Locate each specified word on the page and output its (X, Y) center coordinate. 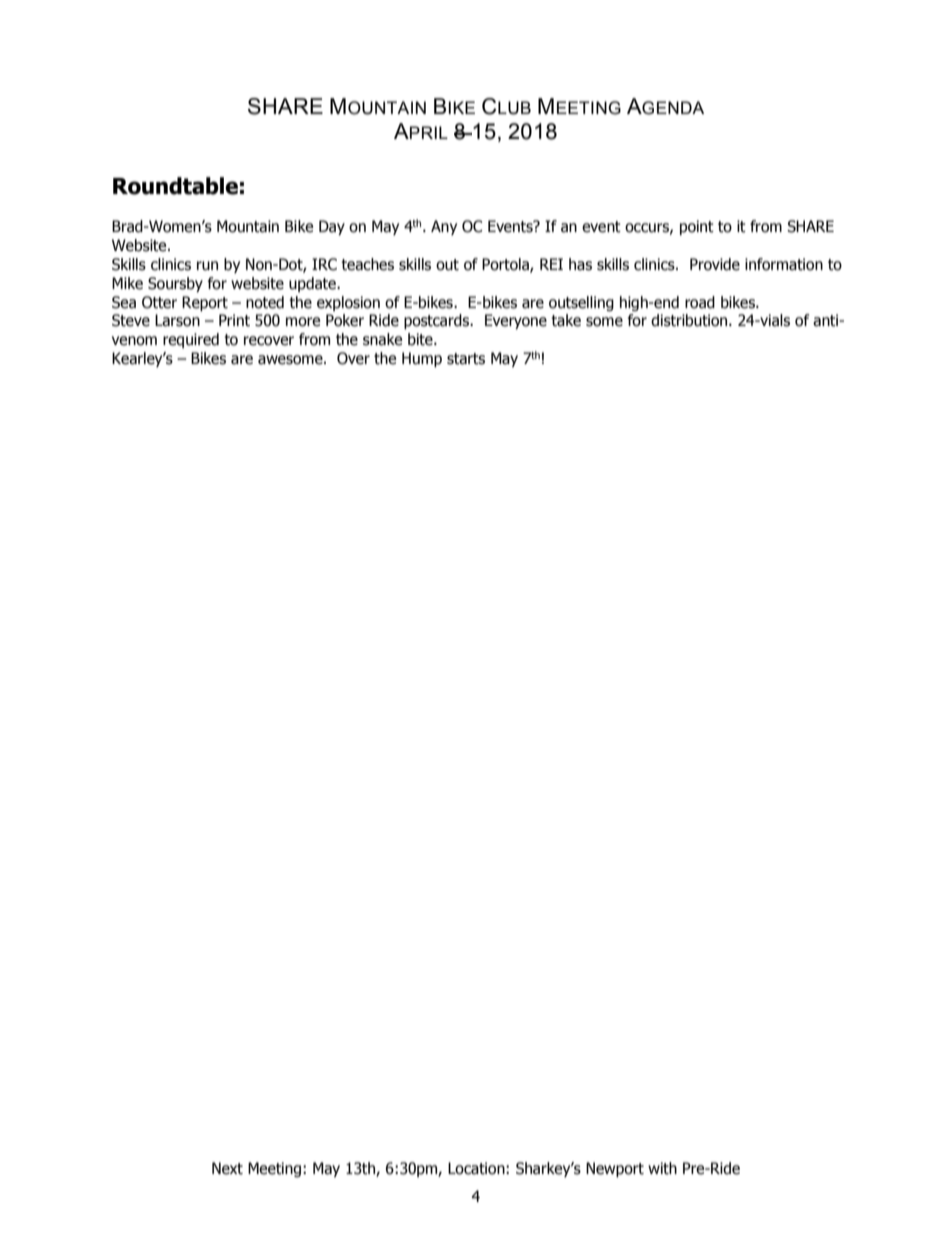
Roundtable (175, 186)
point (697, 227)
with (662, 1168)
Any (444, 227)
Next (227, 1168)
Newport (615, 1169)
